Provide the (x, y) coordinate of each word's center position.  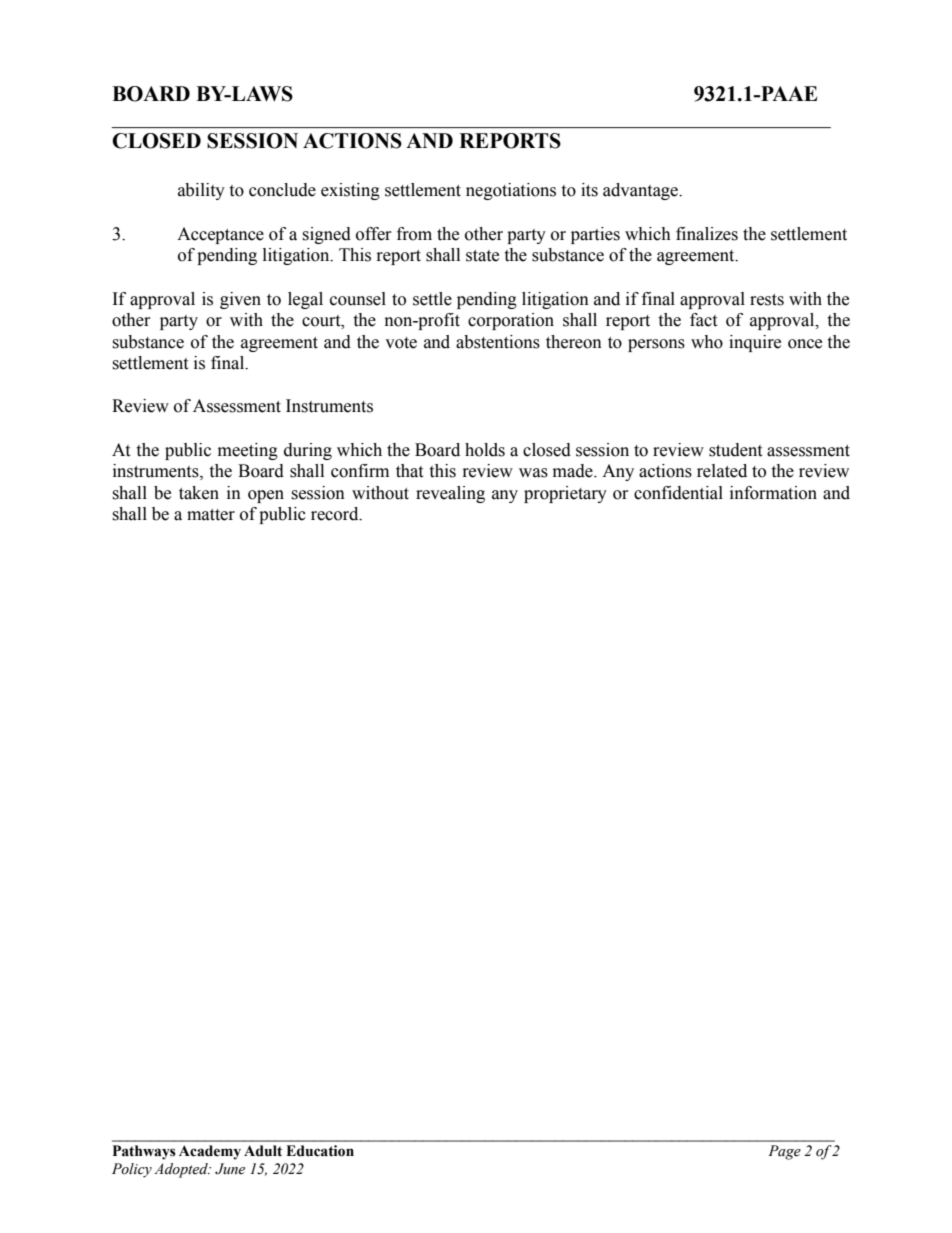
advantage (642, 191)
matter (211, 515)
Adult (263, 1151)
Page (784, 1152)
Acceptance (220, 235)
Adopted (182, 1170)
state (482, 256)
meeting (248, 451)
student (735, 450)
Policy (132, 1170)
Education (320, 1151)
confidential (678, 493)
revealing (450, 494)
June (230, 1169)
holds (485, 450)
